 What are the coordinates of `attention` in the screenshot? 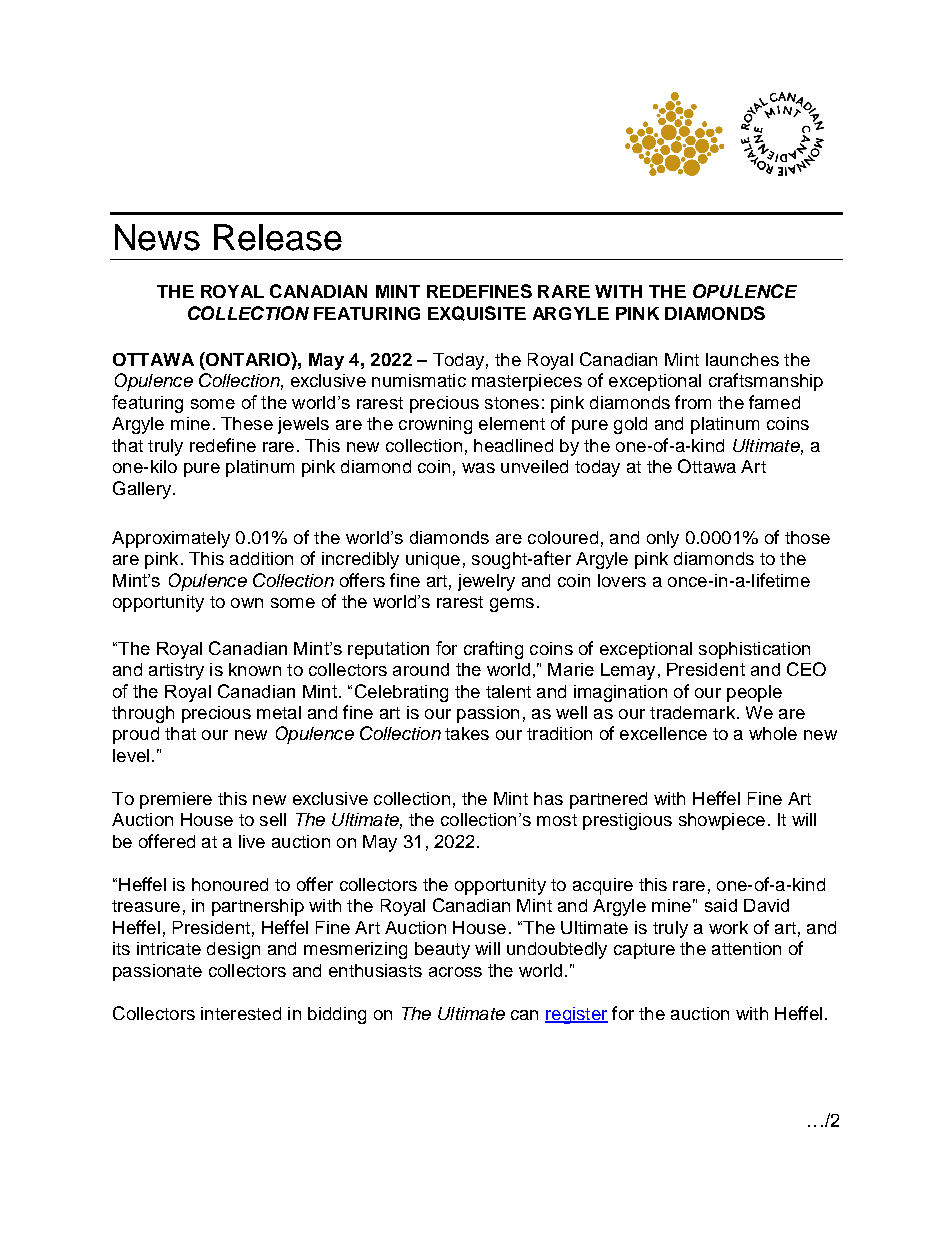 It's located at (746, 948).
